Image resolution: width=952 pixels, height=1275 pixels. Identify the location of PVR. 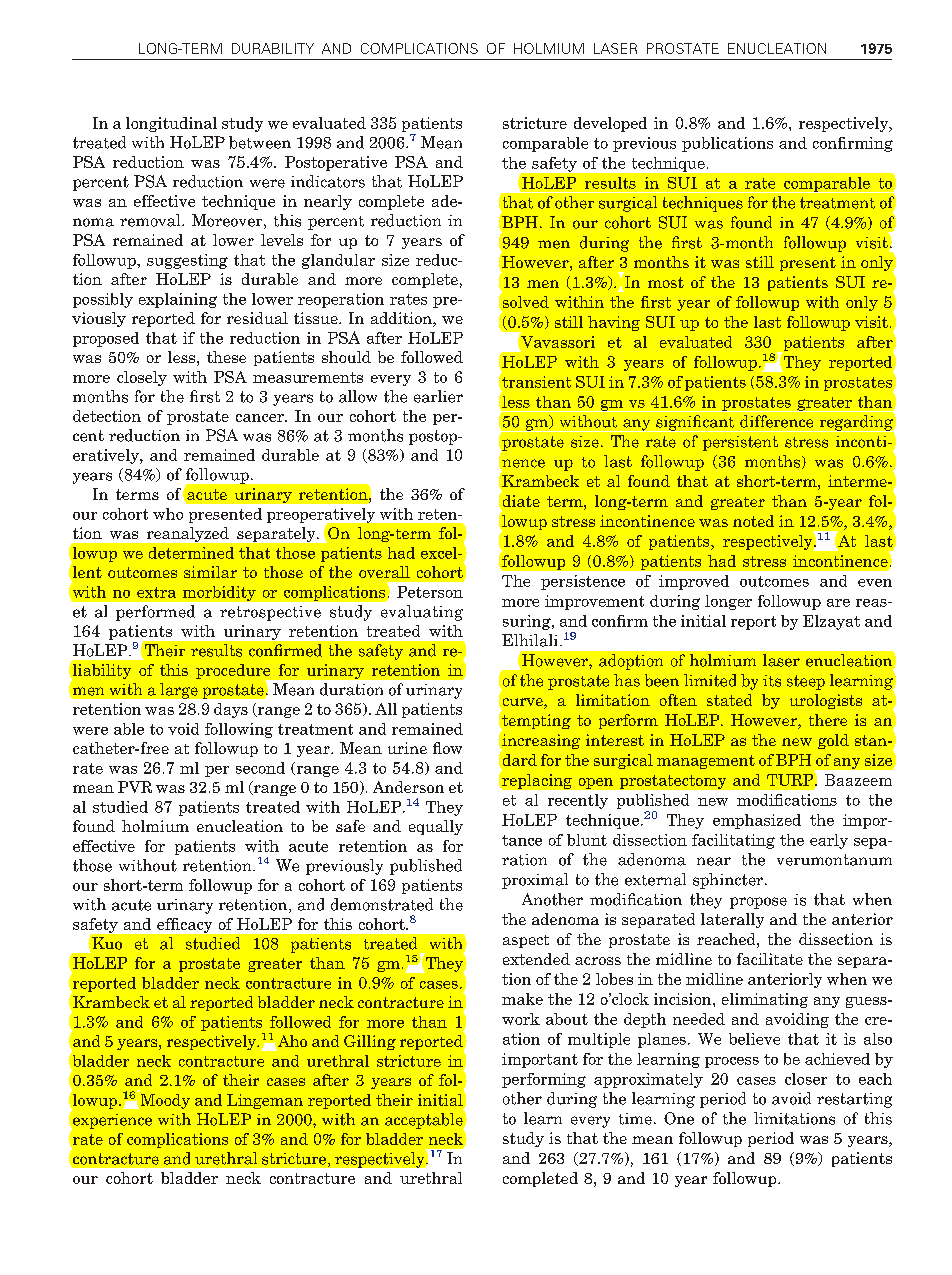
(135, 787).
